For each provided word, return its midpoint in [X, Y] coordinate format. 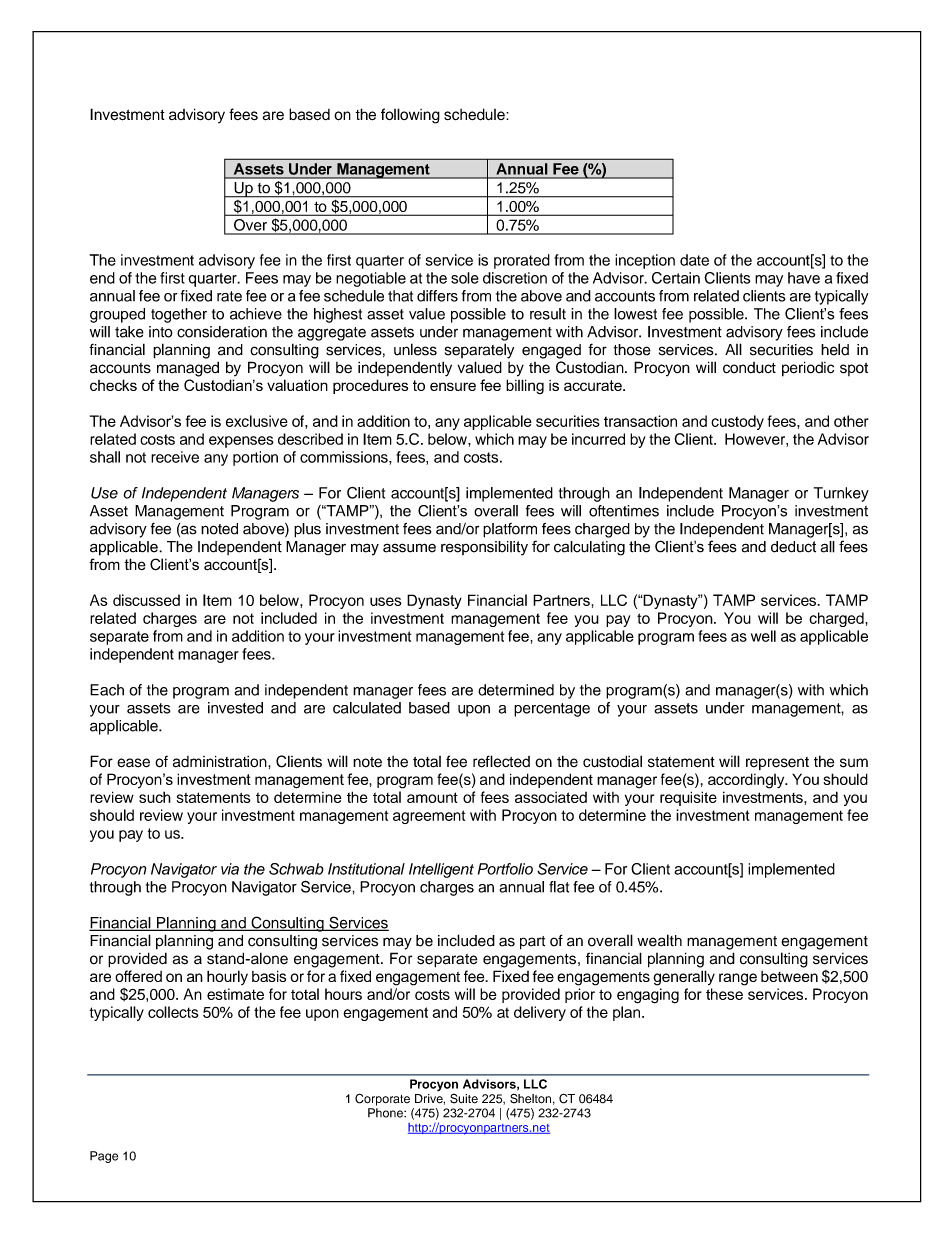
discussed [146, 600]
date [694, 260]
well [763, 636]
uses [386, 601]
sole [465, 278]
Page [104, 1157]
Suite [464, 1098]
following [410, 116]
